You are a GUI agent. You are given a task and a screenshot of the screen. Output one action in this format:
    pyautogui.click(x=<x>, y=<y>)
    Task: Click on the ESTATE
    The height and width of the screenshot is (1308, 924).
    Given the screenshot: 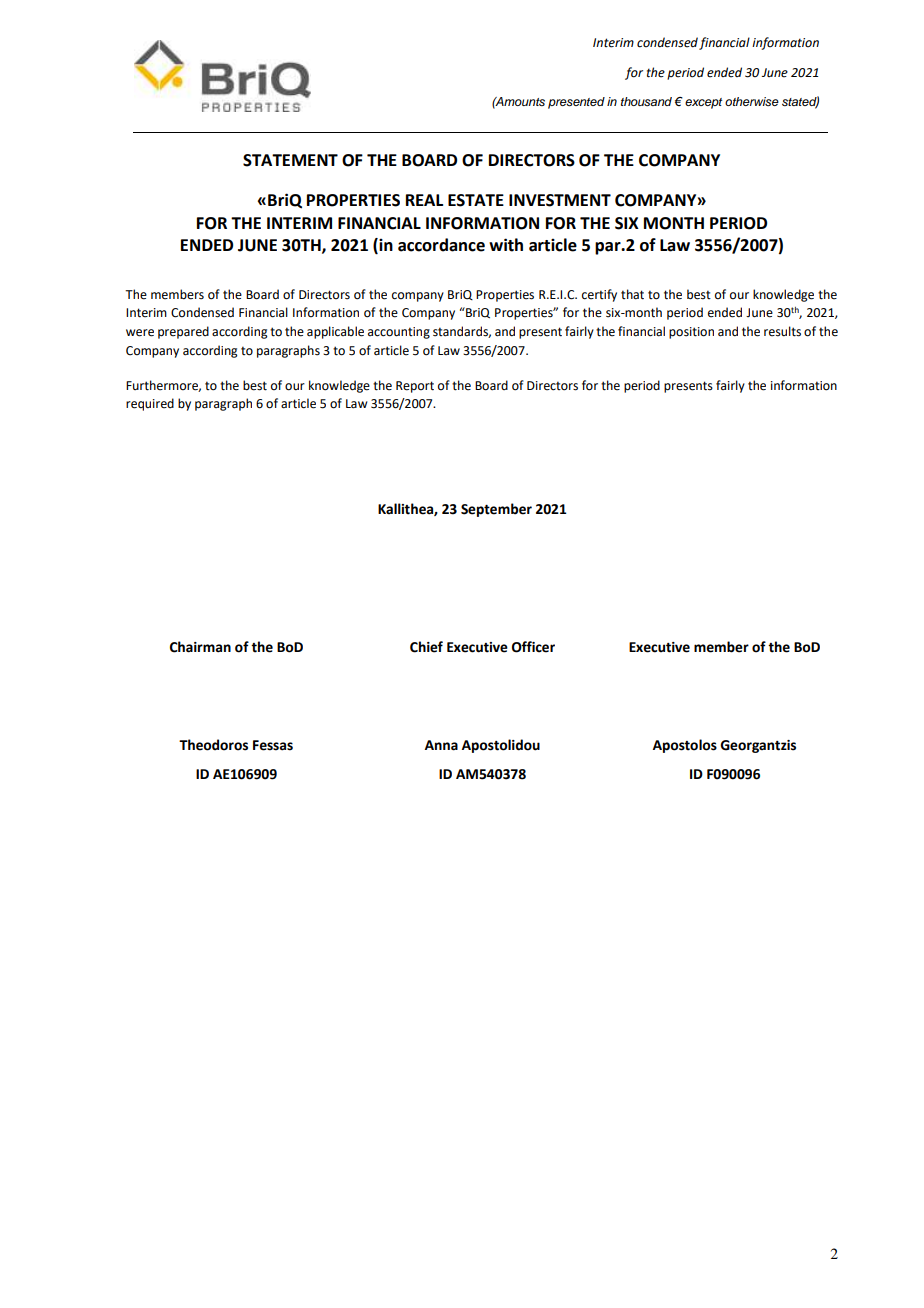 What is the action you would take?
    pyautogui.click(x=476, y=200)
